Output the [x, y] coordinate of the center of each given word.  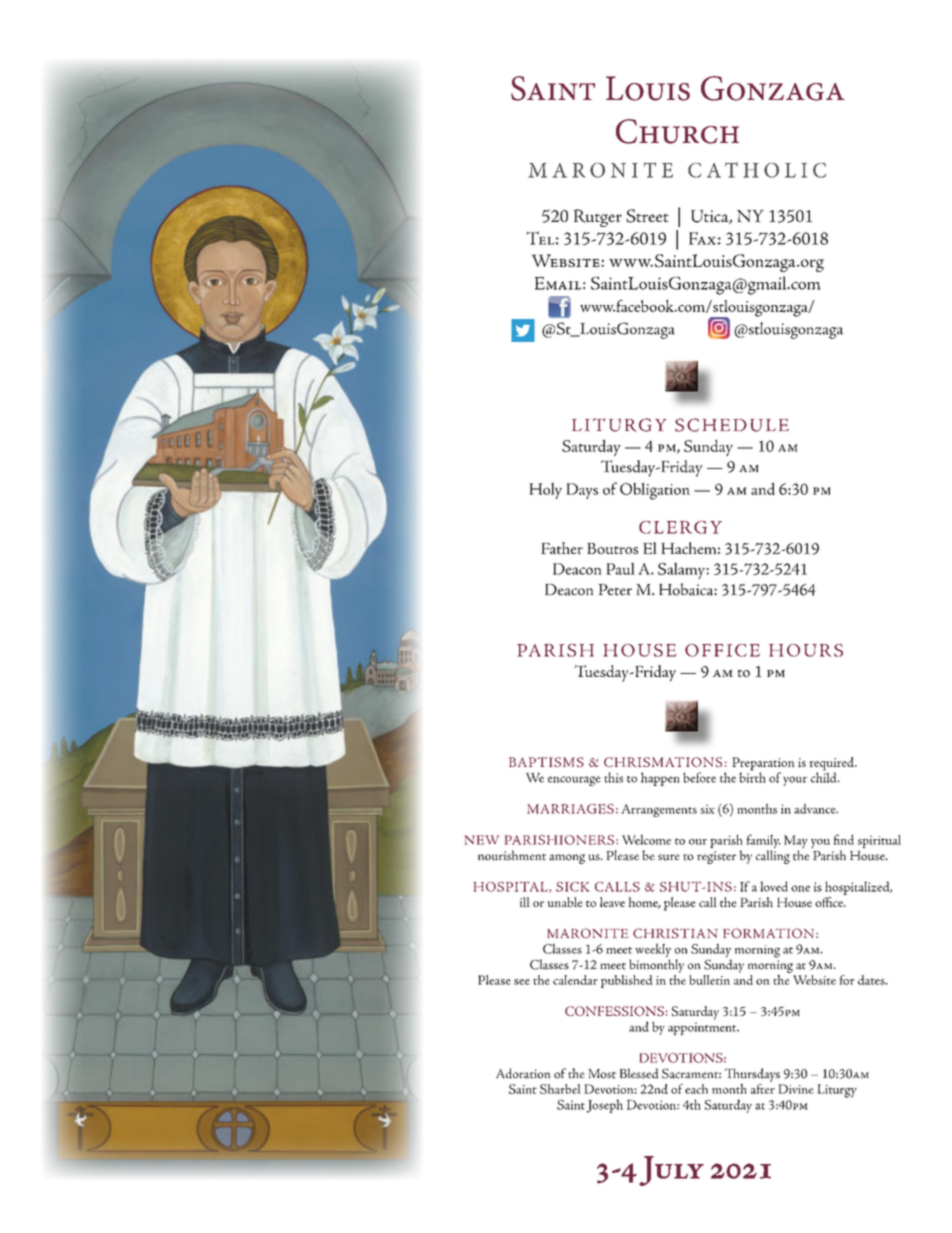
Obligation [655, 491]
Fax [703, 238]
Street [647, 216]
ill [525, 902]
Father [562, 548]
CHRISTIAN [675, 933]
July [671, 1171]
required [832, 765]
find [843, 839]
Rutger [597, 218]
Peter [615, 590]
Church [677, 131]
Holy [545, 490]
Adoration [523, 1073]
